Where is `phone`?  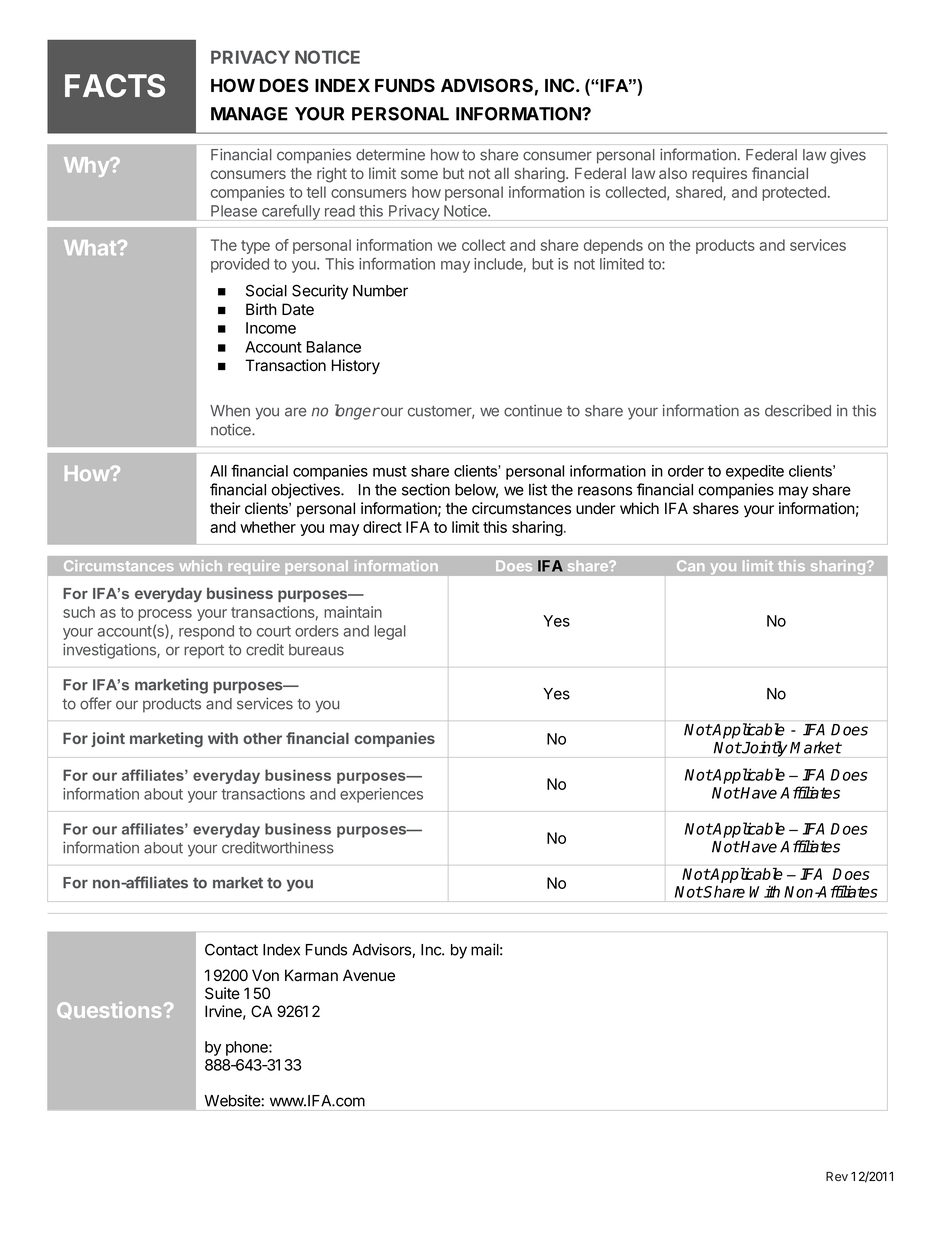 phone is located at coordinates (248, 1048).
